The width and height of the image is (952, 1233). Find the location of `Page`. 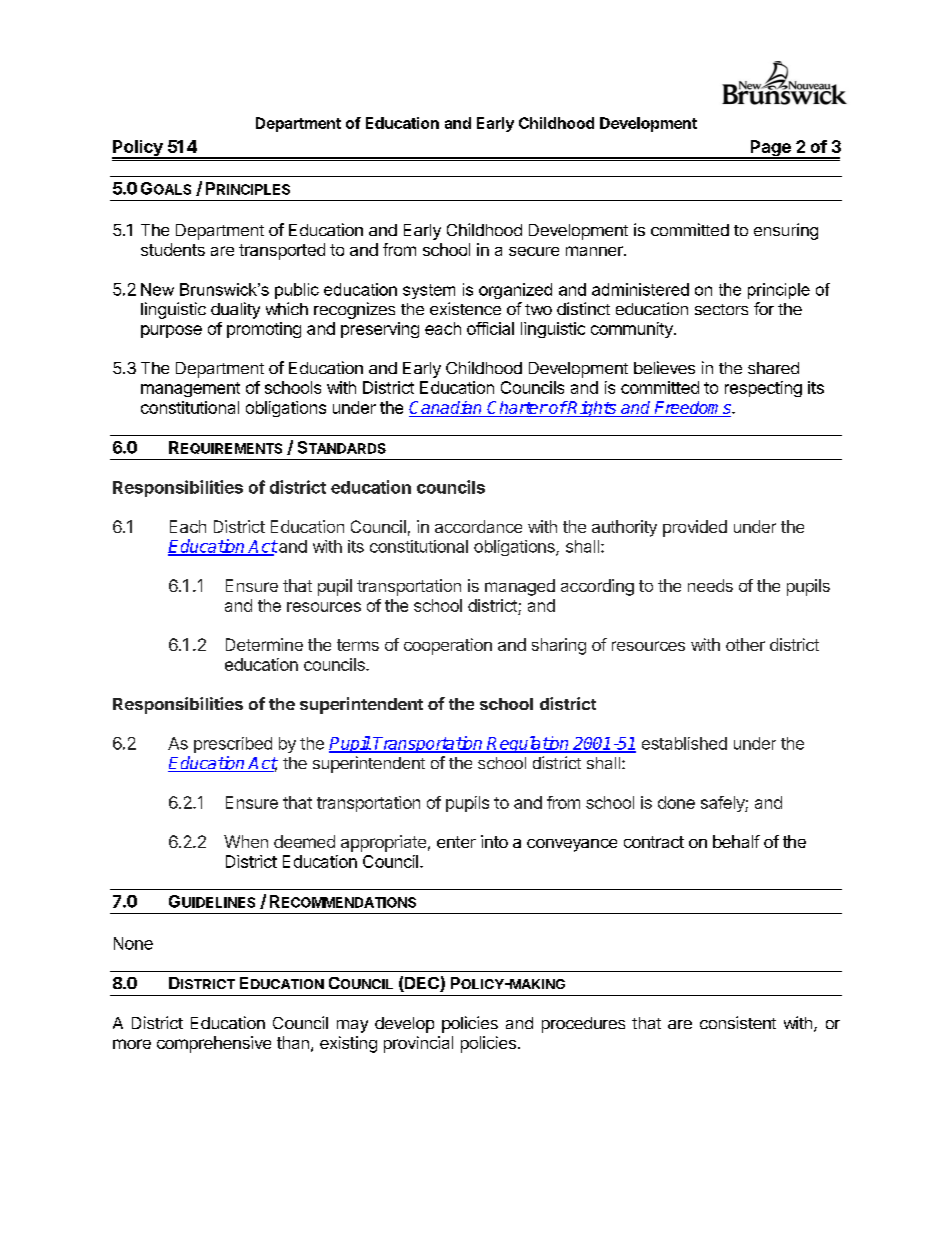

Page is located at coordinates (771, 149).
